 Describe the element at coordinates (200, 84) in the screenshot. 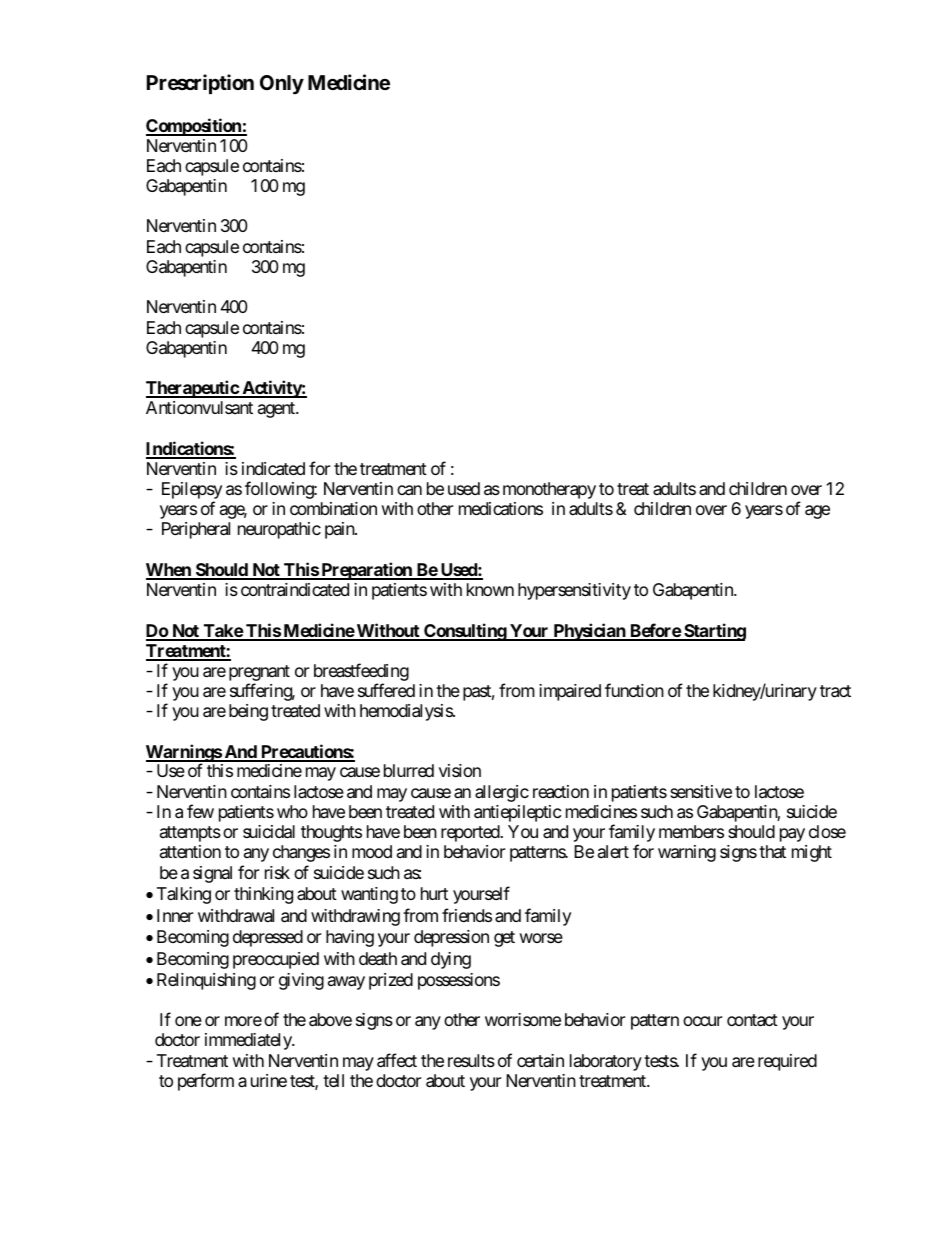

I see `Prescription` at that location.
